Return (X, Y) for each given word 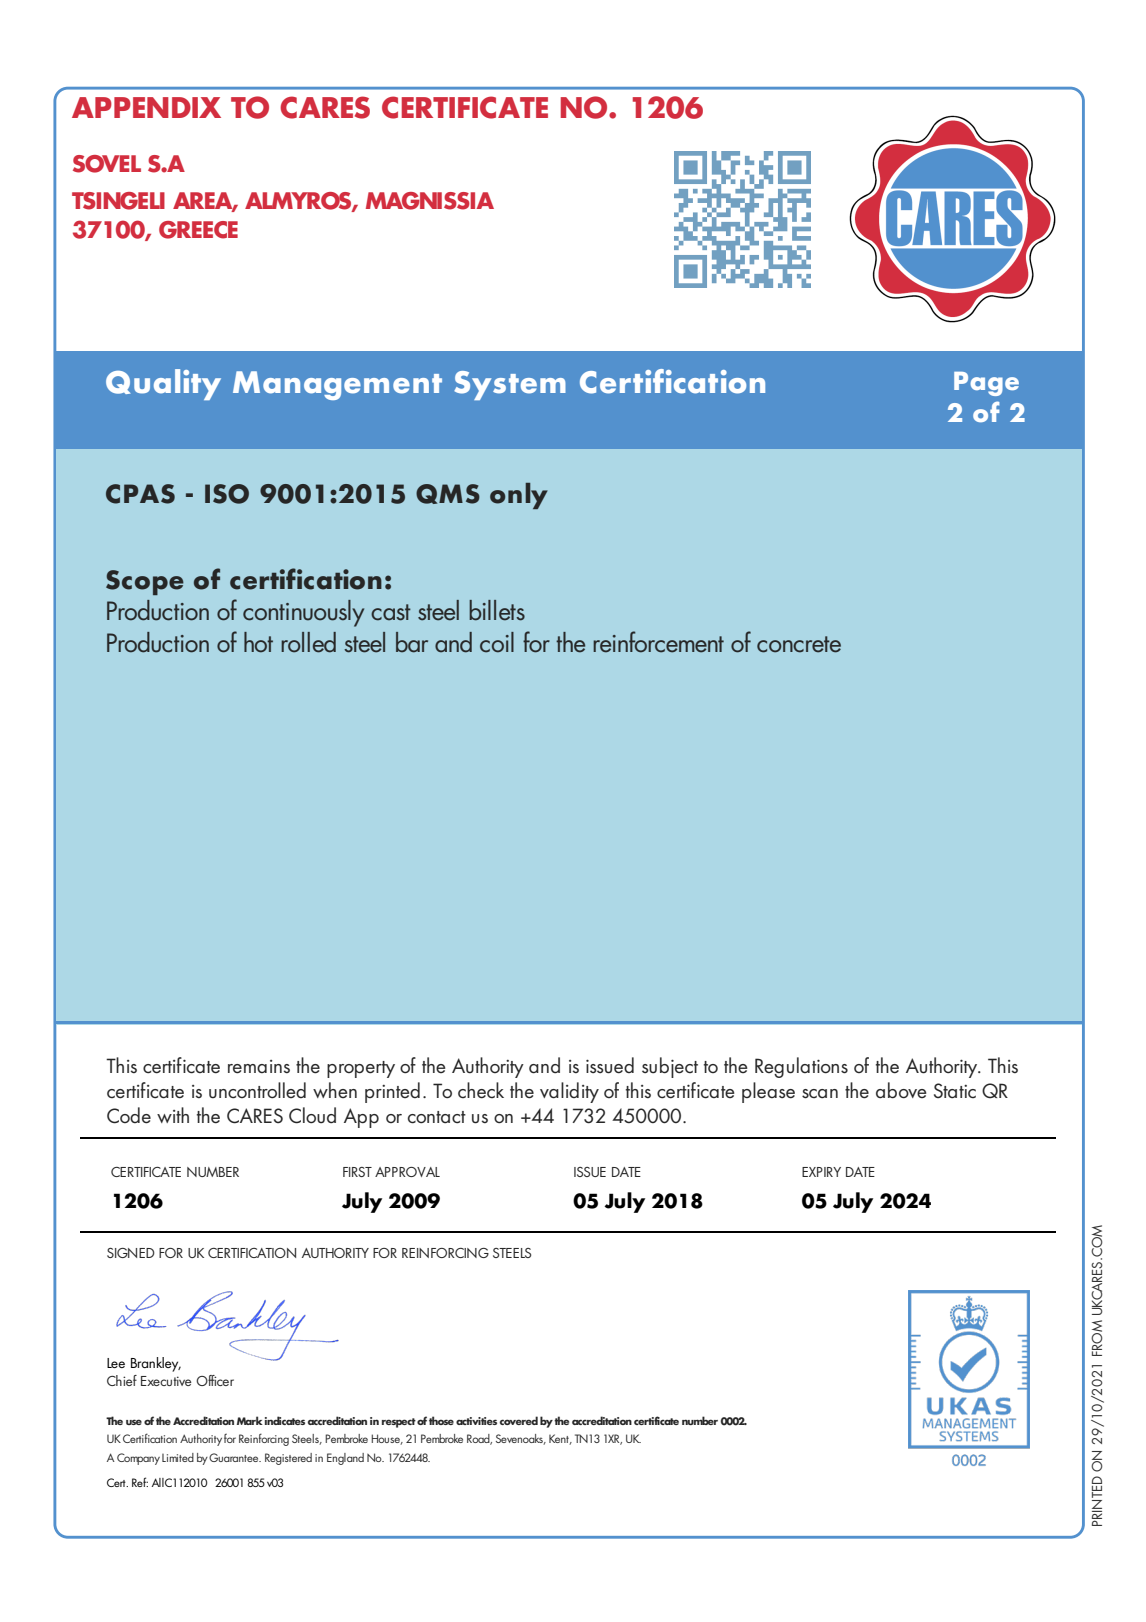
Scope (145, 582)
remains (259, 1067)
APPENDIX (146, 107)
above (901, 1090)
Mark (250, 1420)
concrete (799, 644)
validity (569, 1092)
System (510, 385)
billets (497, 610)
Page (986, 384)
